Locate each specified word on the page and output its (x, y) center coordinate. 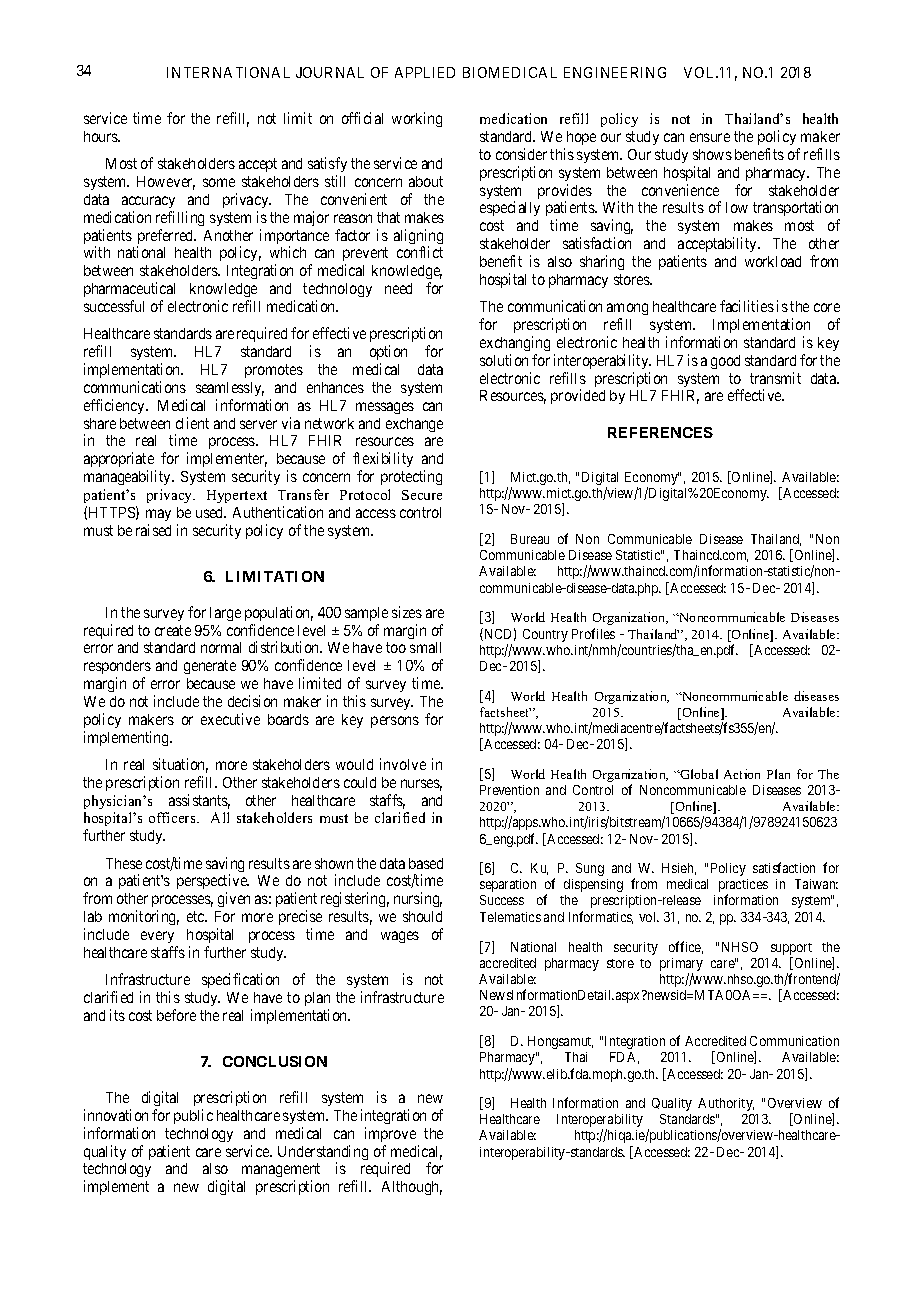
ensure (710, 137)
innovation (116, 1115)
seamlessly (230, 389)
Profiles (593, 633)
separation (508, 885)
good (725, 362)
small (425, 647)
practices (743, 887)
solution (504, 360)
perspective (213, 883)
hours (101, 136)
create (173, 630)
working (417, 119)
